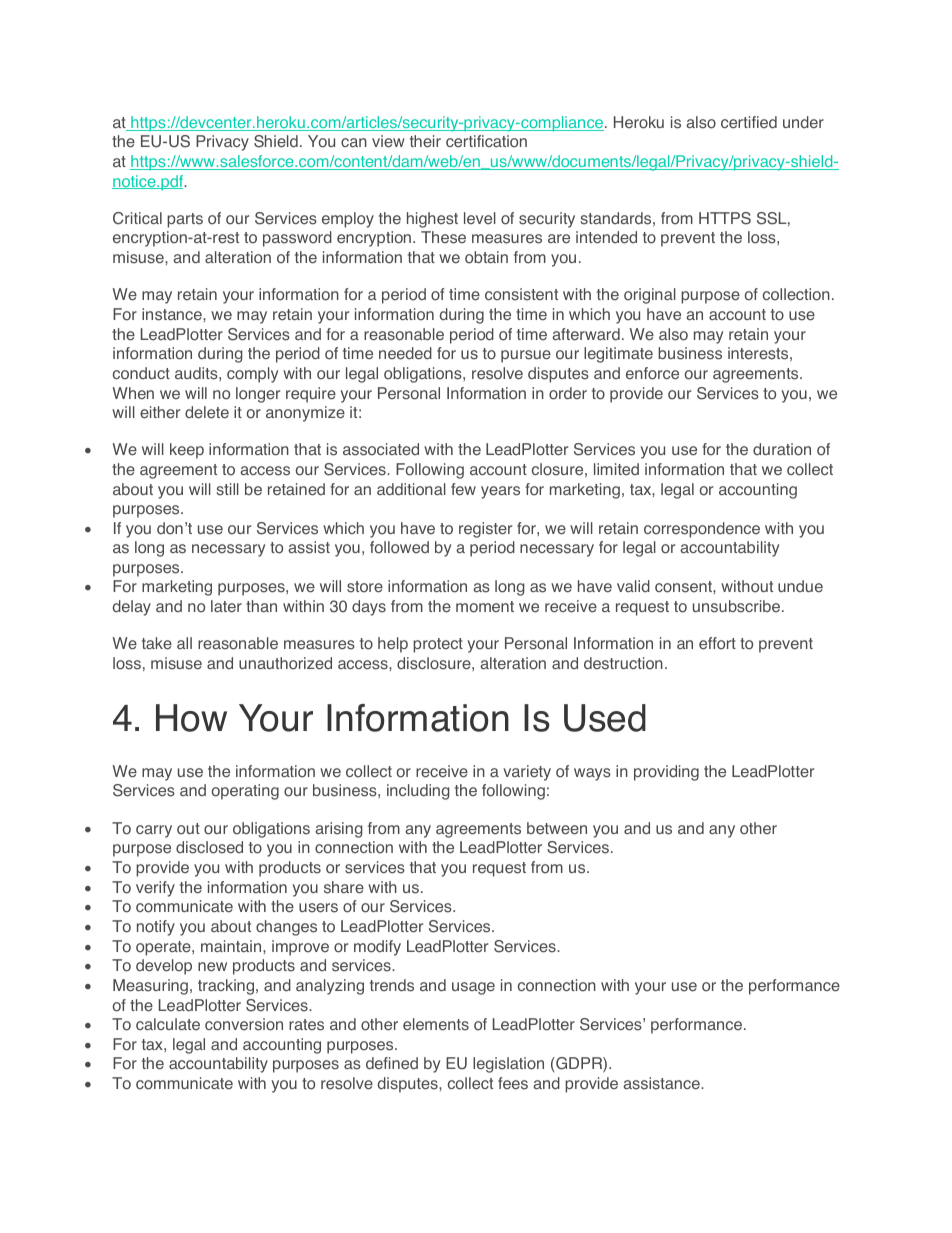  What do you see at coordinates (508, 1065) in the image?
I see `legislation` at bounding box center [508, 1065].
